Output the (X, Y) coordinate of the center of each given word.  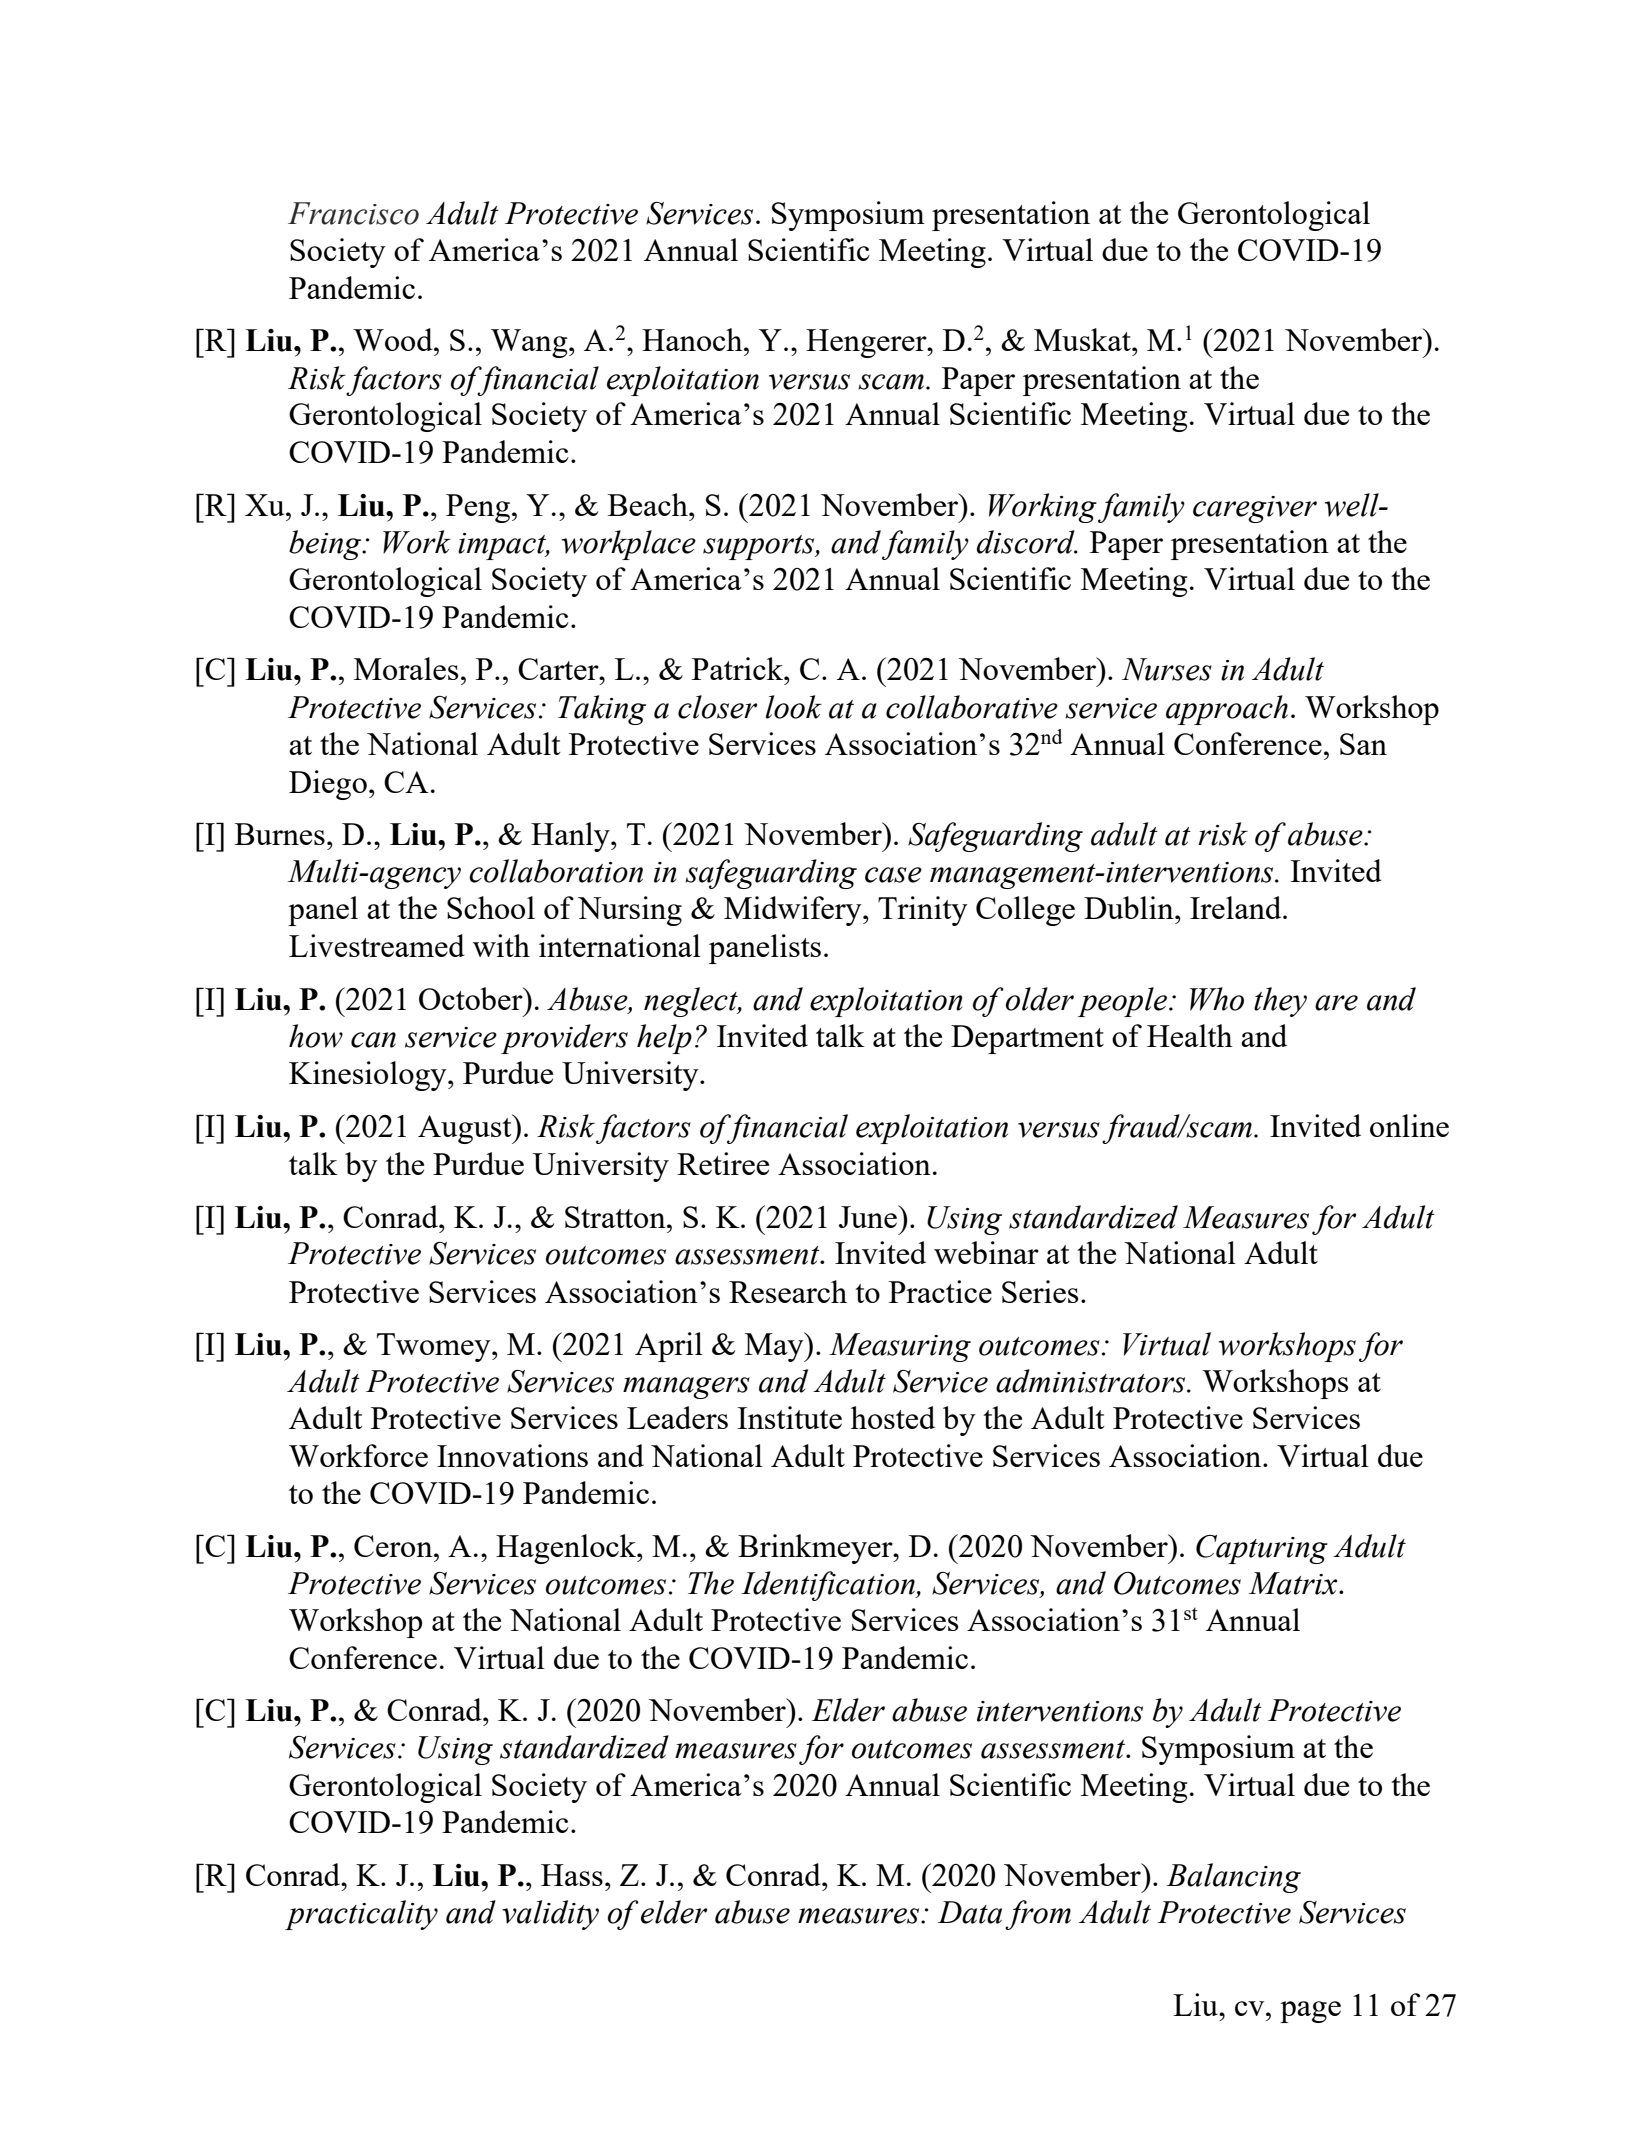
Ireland (1237, 907)
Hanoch (693, 339)
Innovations (512, 1455)
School (491, 907)
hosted (893, 1417)
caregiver (1255, 509)
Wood (394, 339)
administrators (1092, 1381)
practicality (361, 1915)
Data (970, 1912)
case (893, 875)
